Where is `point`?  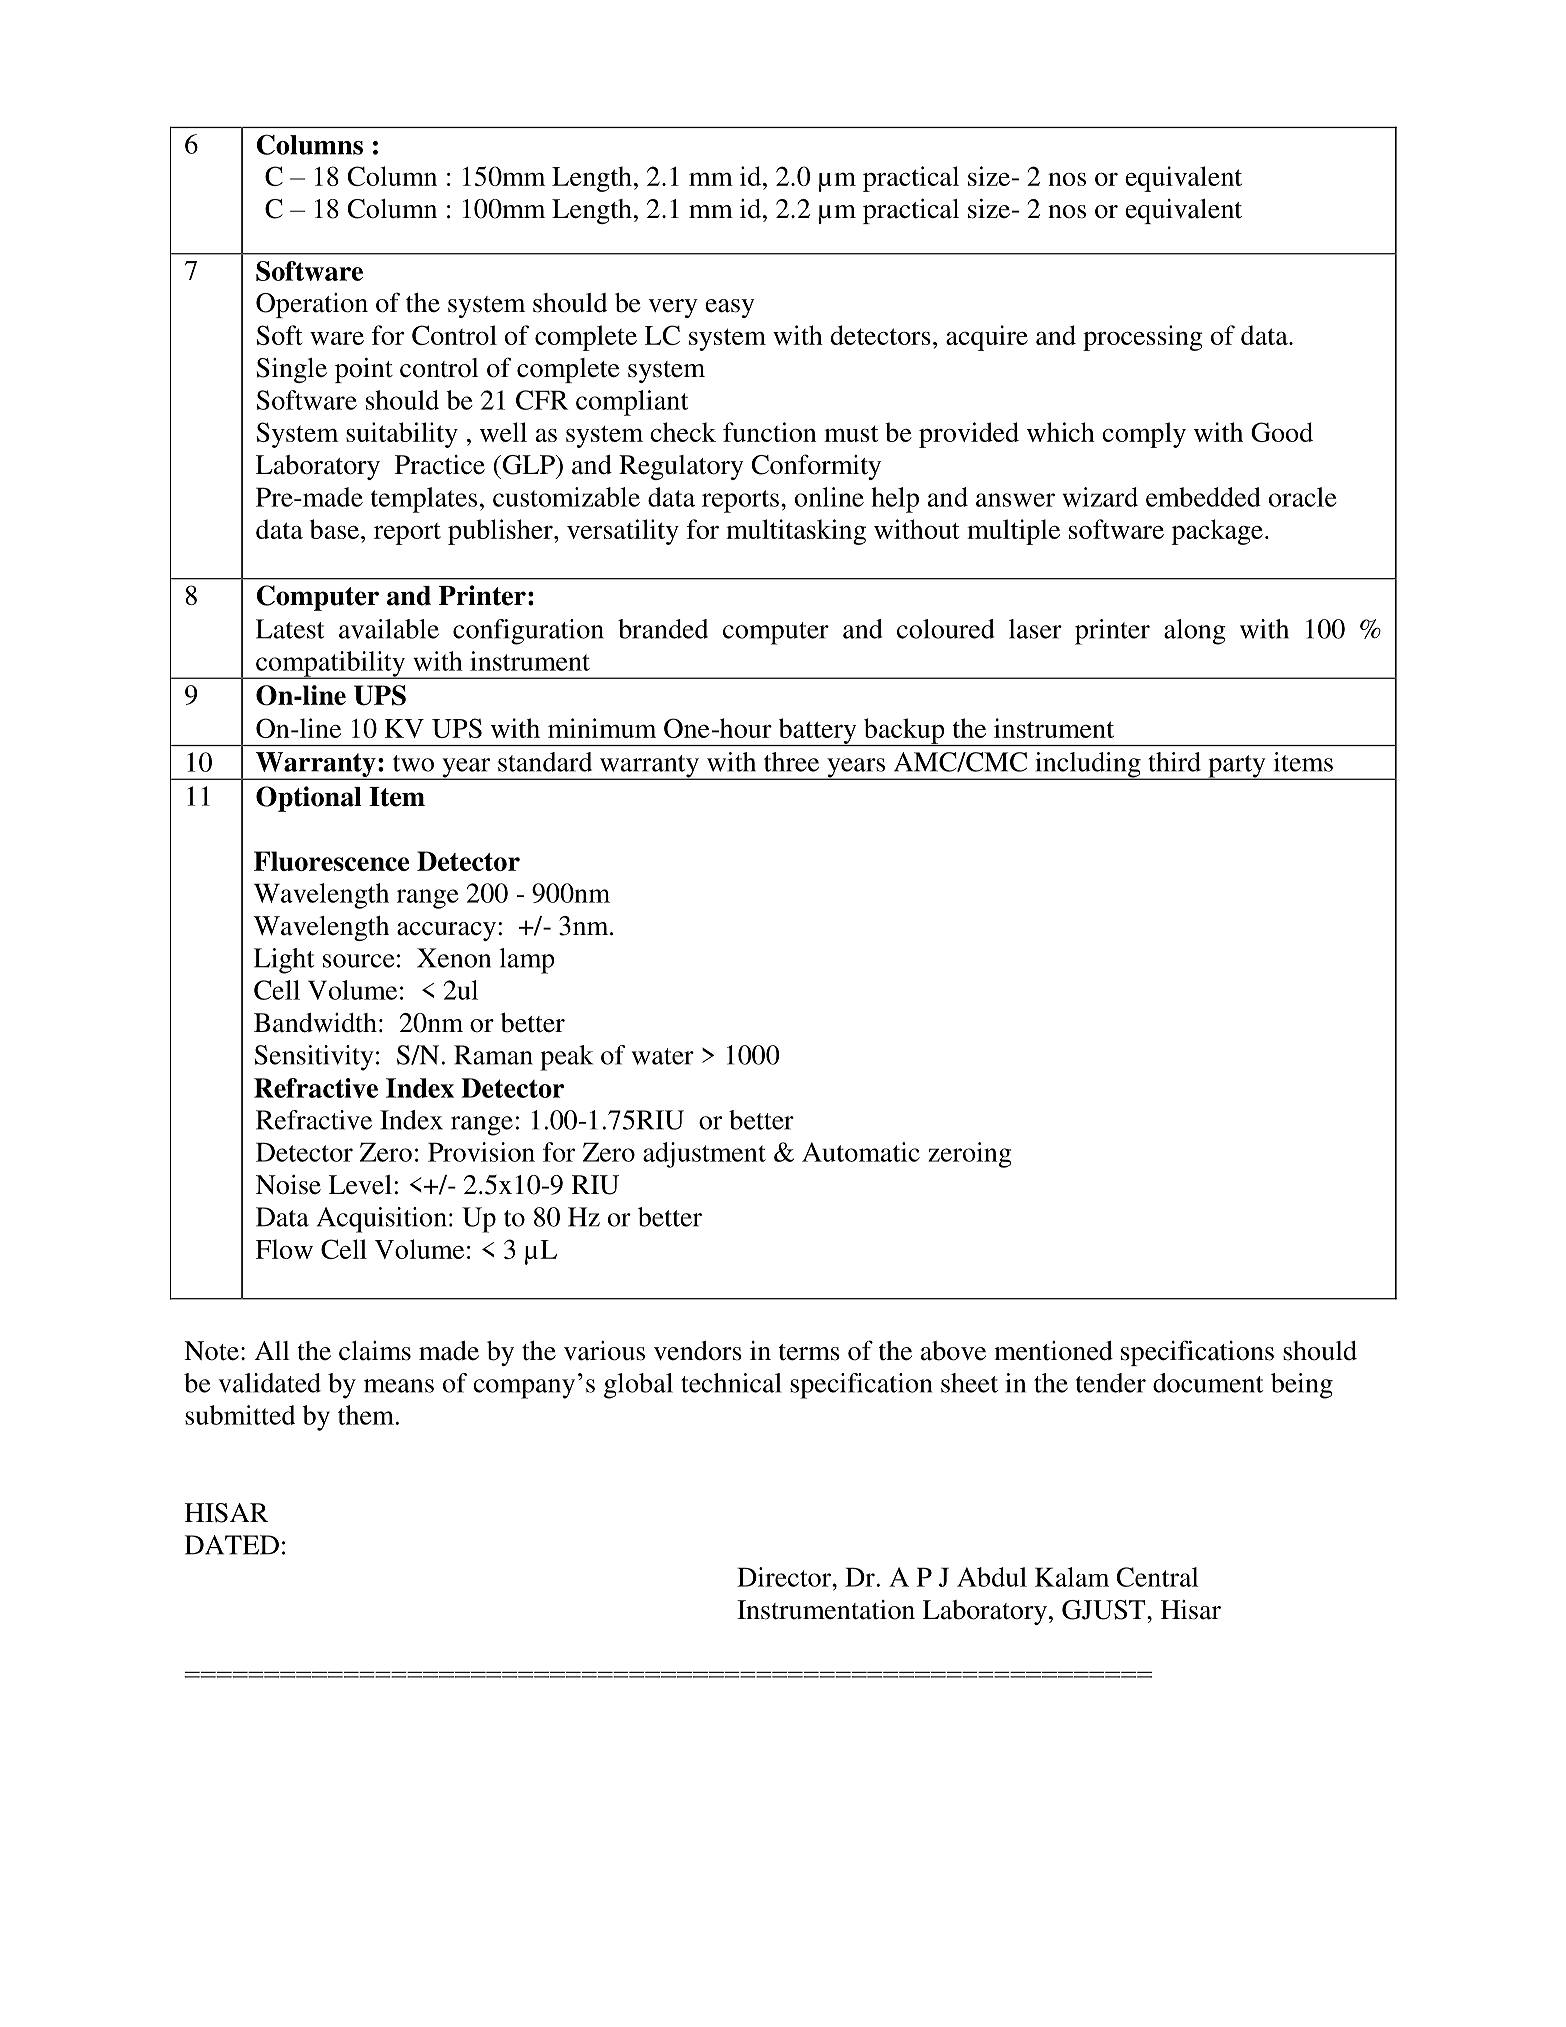
point is located at coordinates (364, 370).
